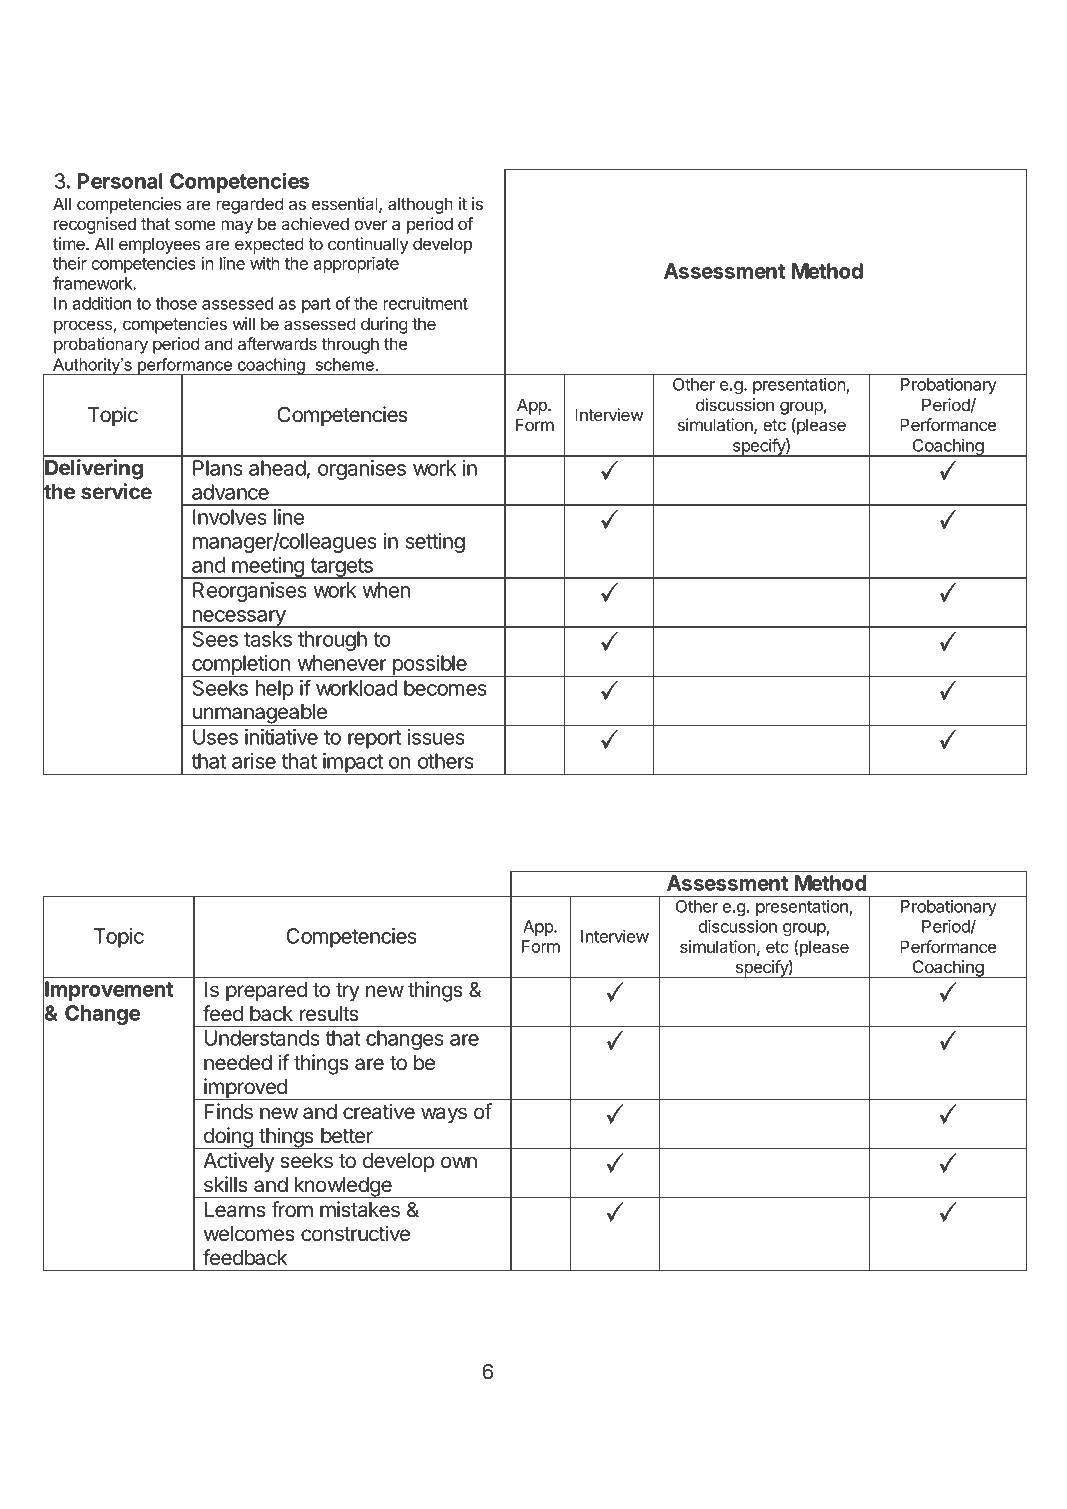  Describe the element at coordinates (215, 737) in the screenshot. I see `Uses` at that location.
